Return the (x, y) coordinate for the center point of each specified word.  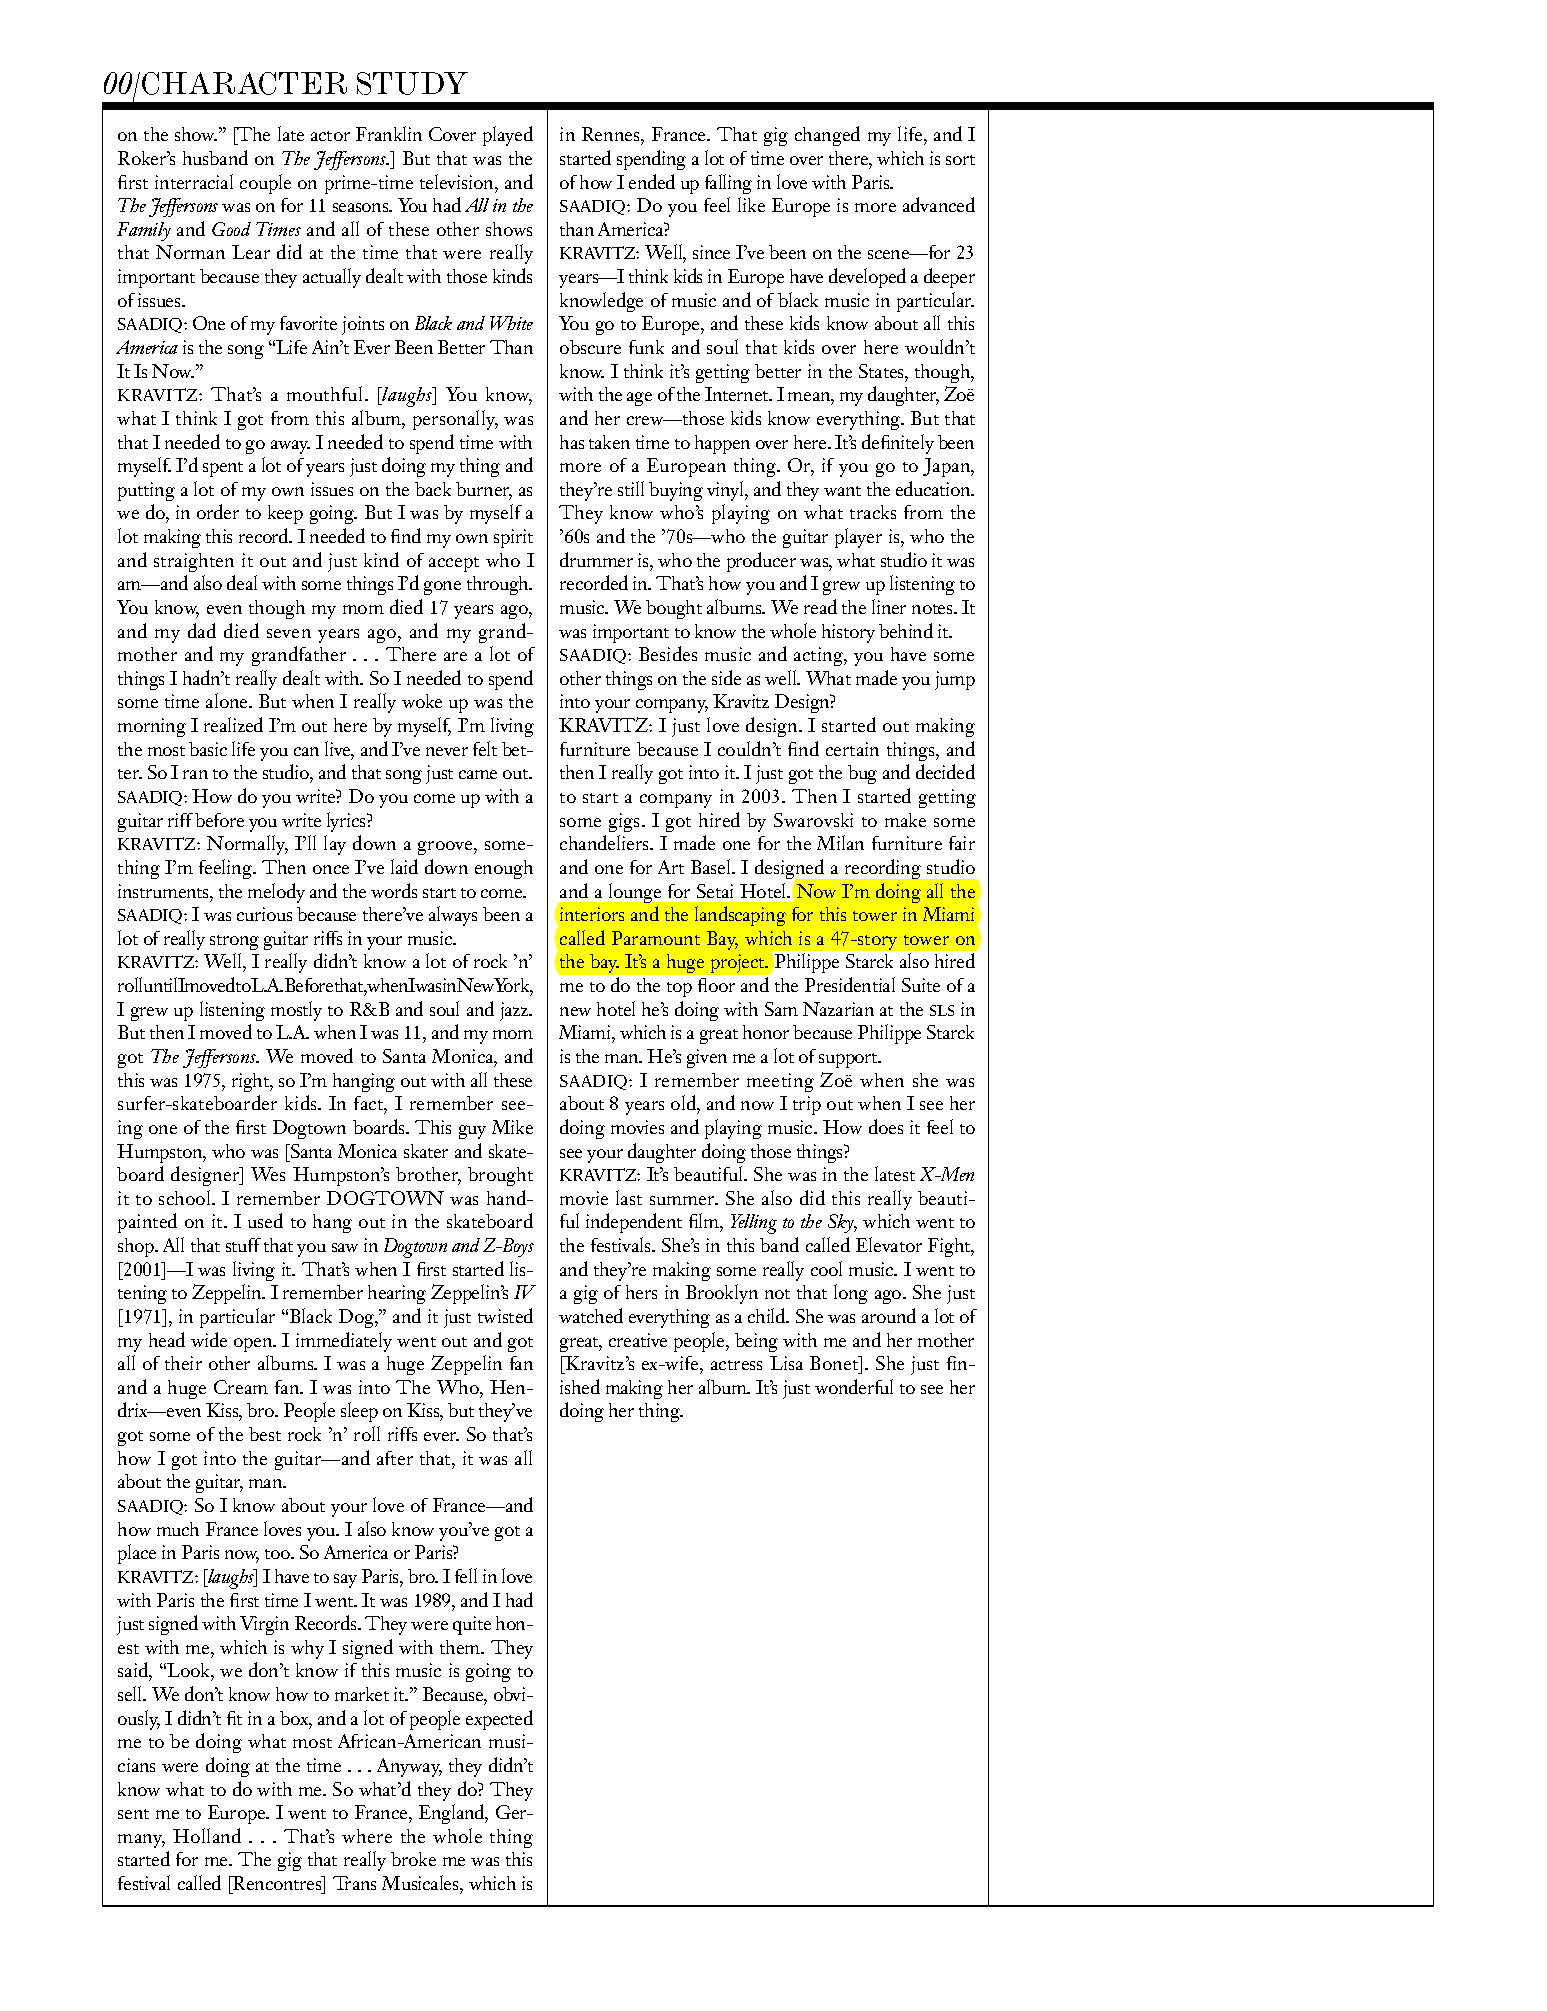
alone (228, 700)
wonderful (854, 1386)
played (508, 136)
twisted (505, 1315)
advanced (939, 204)
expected (499, 1720)
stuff (243, 1245)
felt (485, 748)
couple (265, 184)
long (851, 1294)
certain (852, 749)
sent (133, 1814)
